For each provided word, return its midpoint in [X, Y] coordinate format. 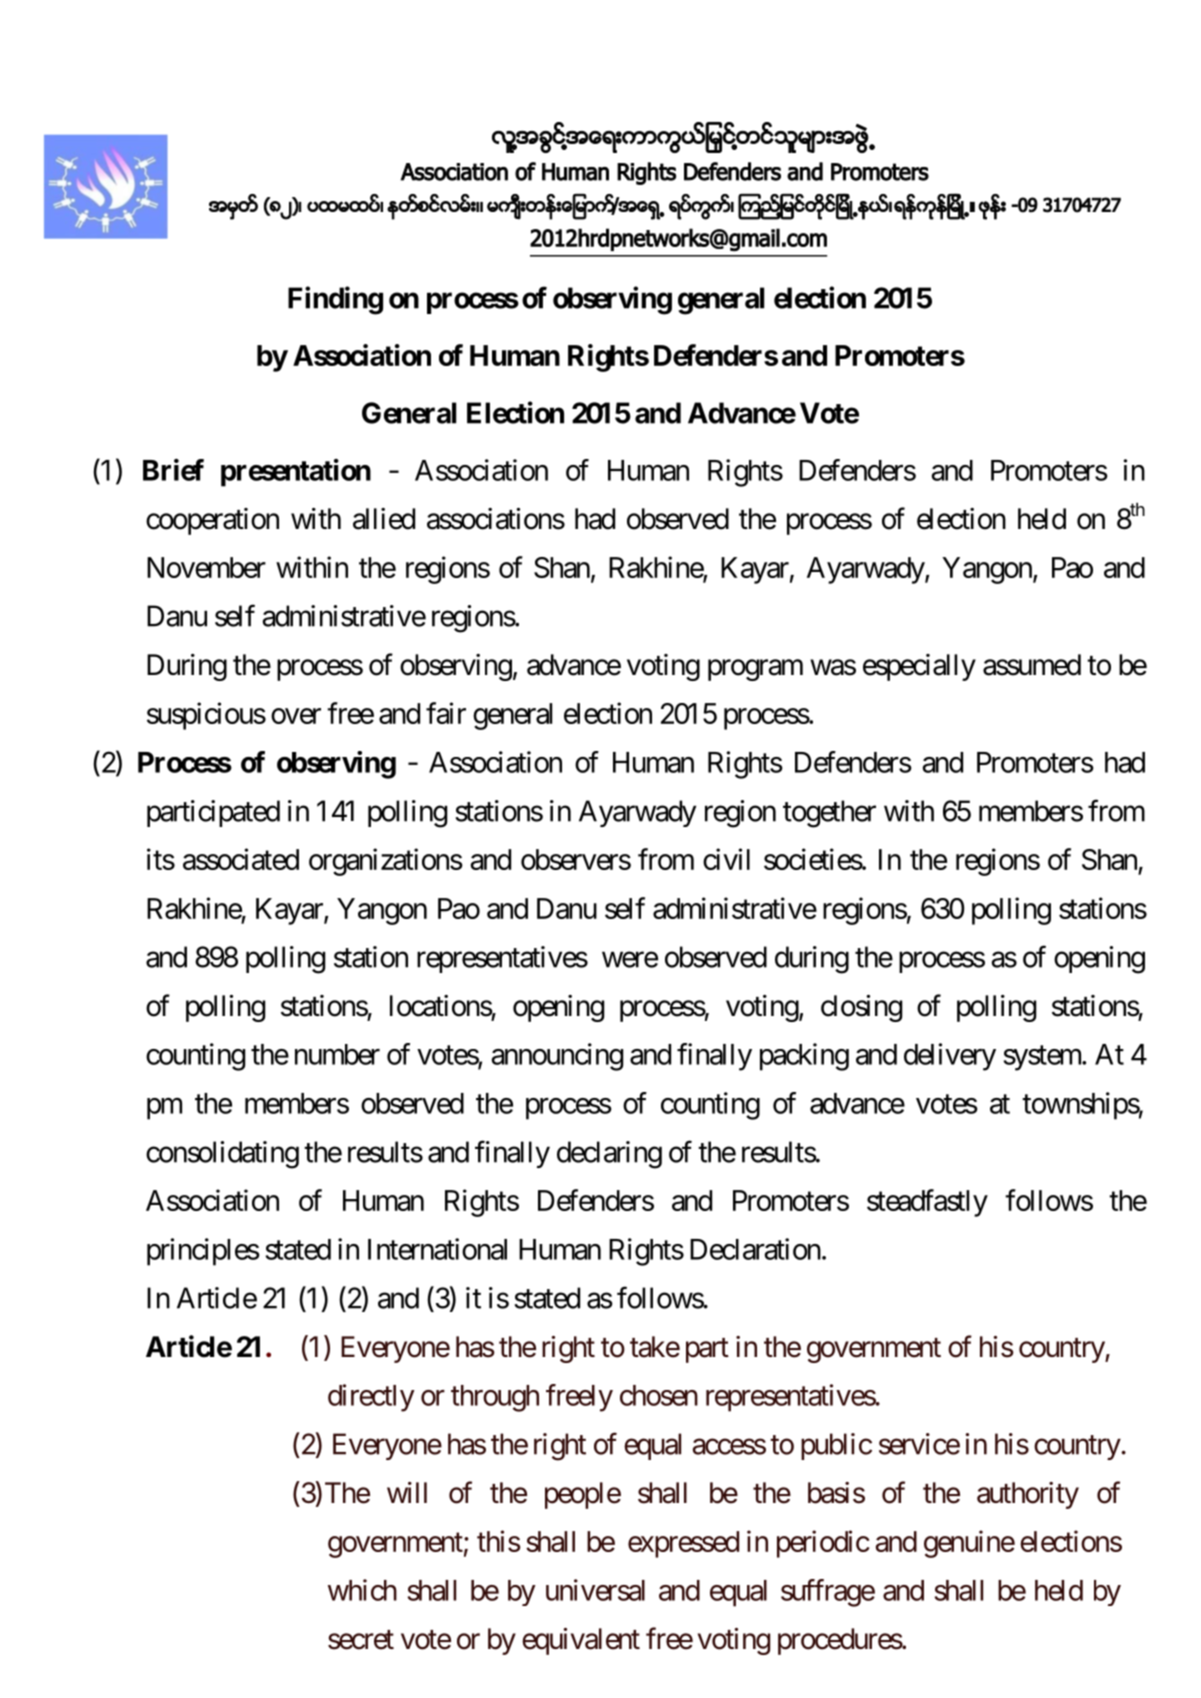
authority [1028, 1495]
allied [384, 519]
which [362, 1590]
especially [919, 667]
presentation [296, 473]
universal [595, 1590]
